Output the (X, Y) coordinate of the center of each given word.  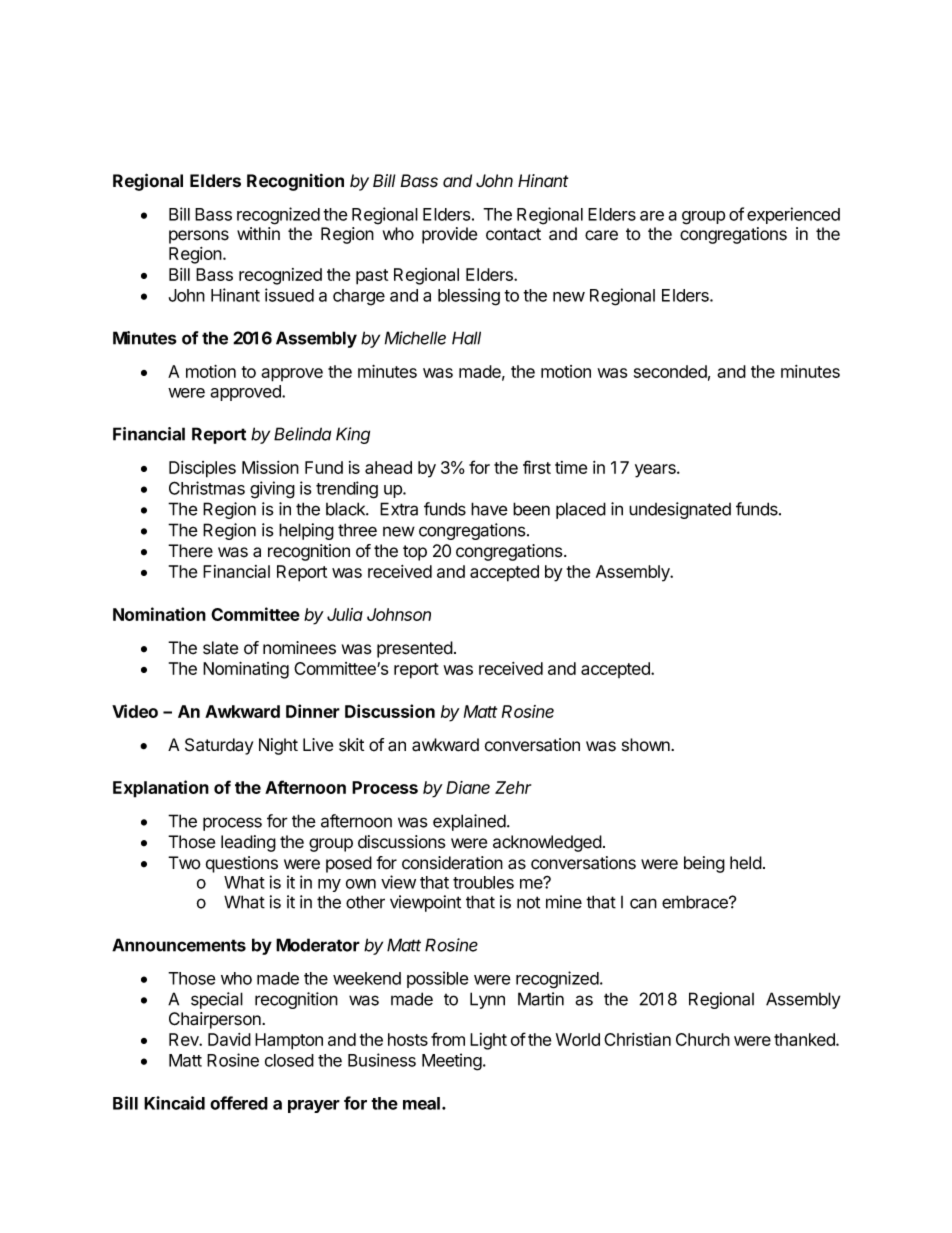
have (489, 509)
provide (449, 235)
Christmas (207, 488)
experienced (793, 215)
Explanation (161, 789)
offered (239, 1103)
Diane (468, 787)
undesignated (680, 510)
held (746, 863)
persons (199, 237)
